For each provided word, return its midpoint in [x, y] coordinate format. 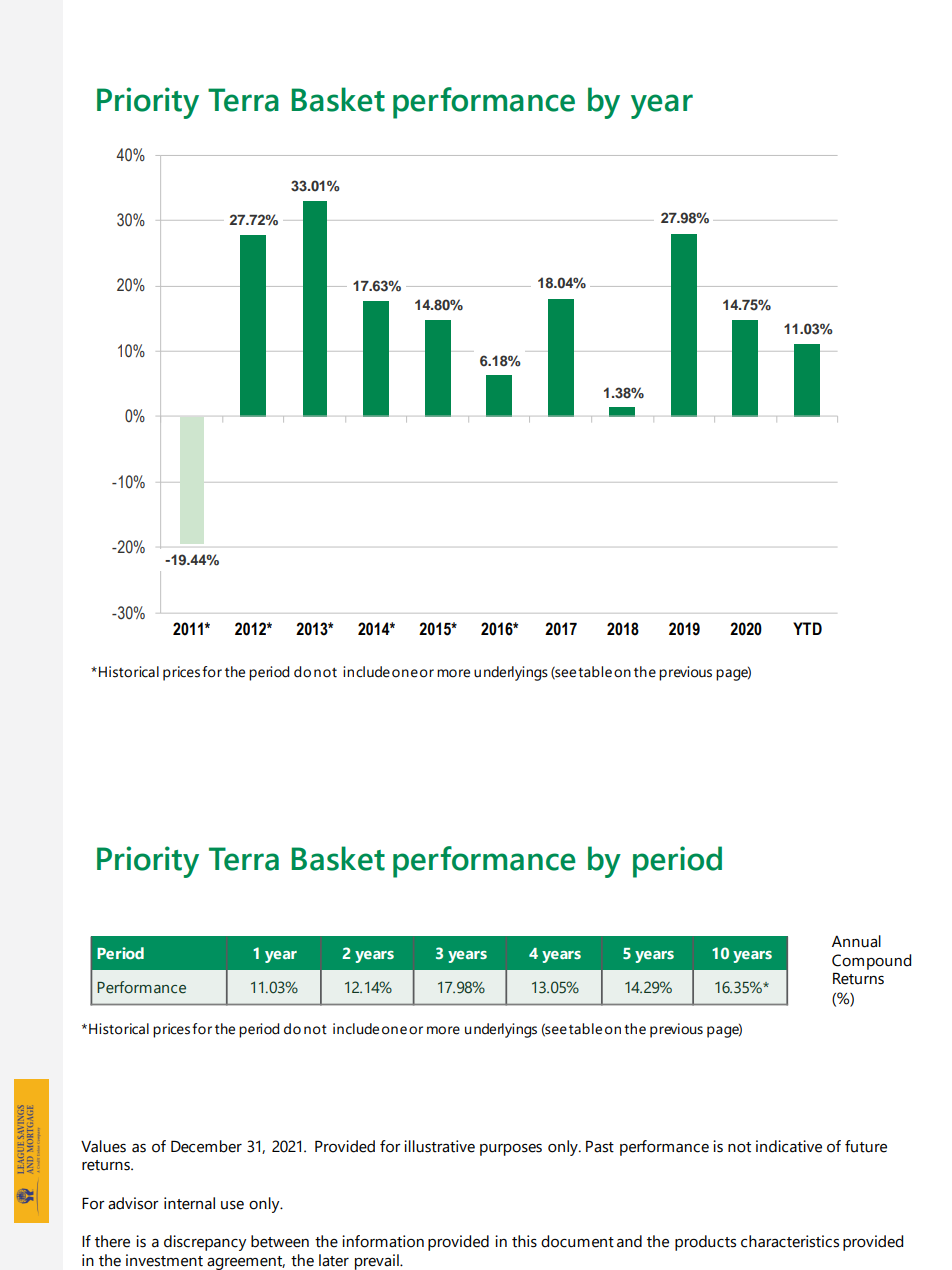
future [866, 1146]
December [206, 1146]
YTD [807, 628]
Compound [871, 962]
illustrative [439, 1146]
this [524, 1241]
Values [103, 1146]
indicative [789, 1146]
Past [600, 1147]
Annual [856, 941]
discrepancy [205, 1243]
